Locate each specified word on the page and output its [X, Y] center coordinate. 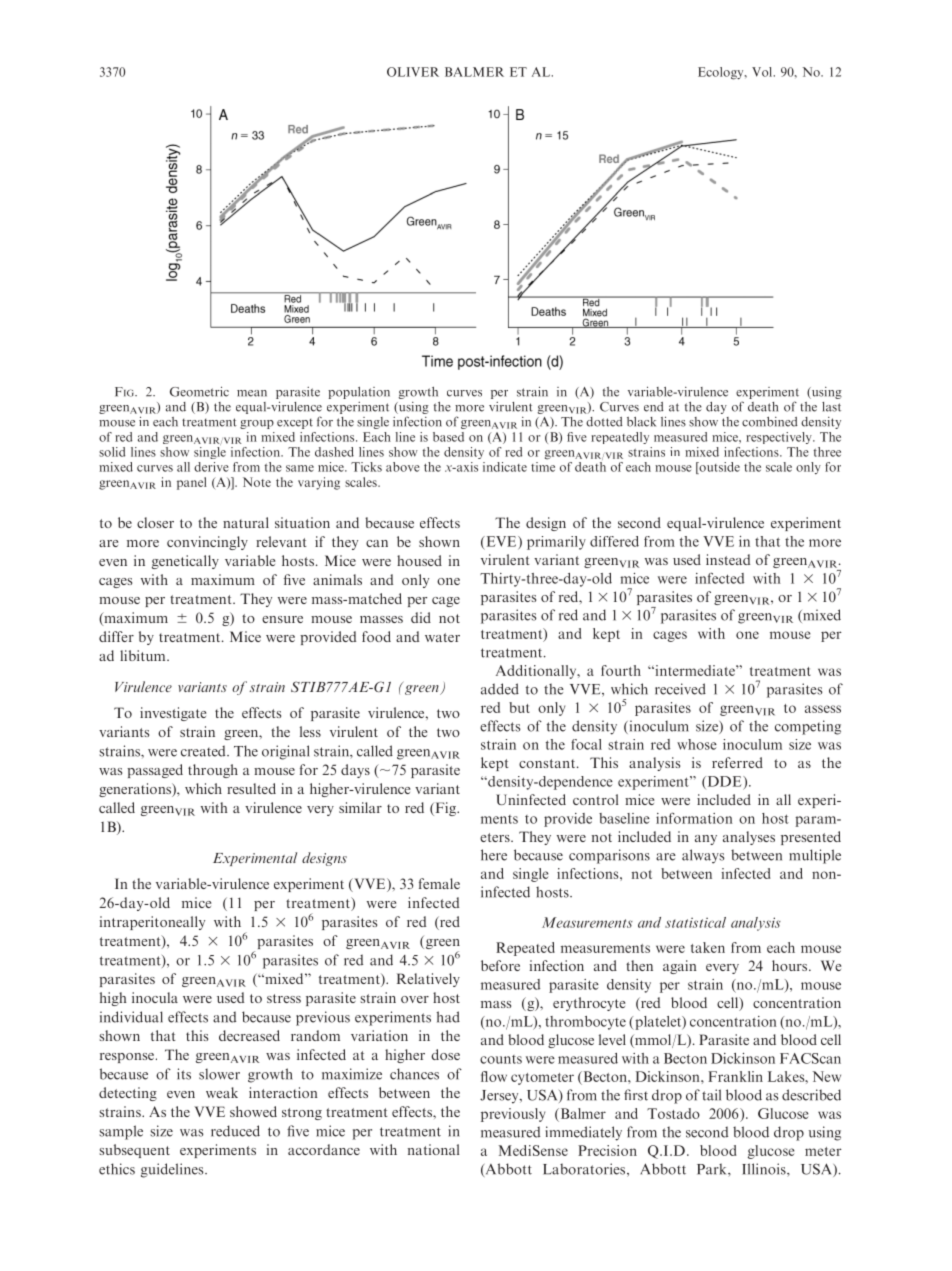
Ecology [722, 73]
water [442, 637]
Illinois [765, 1169]
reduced [235, 1131]
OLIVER [413, 72]
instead [728, 559]
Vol [763, 72]
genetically [185, 562]
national [433, 1149]
